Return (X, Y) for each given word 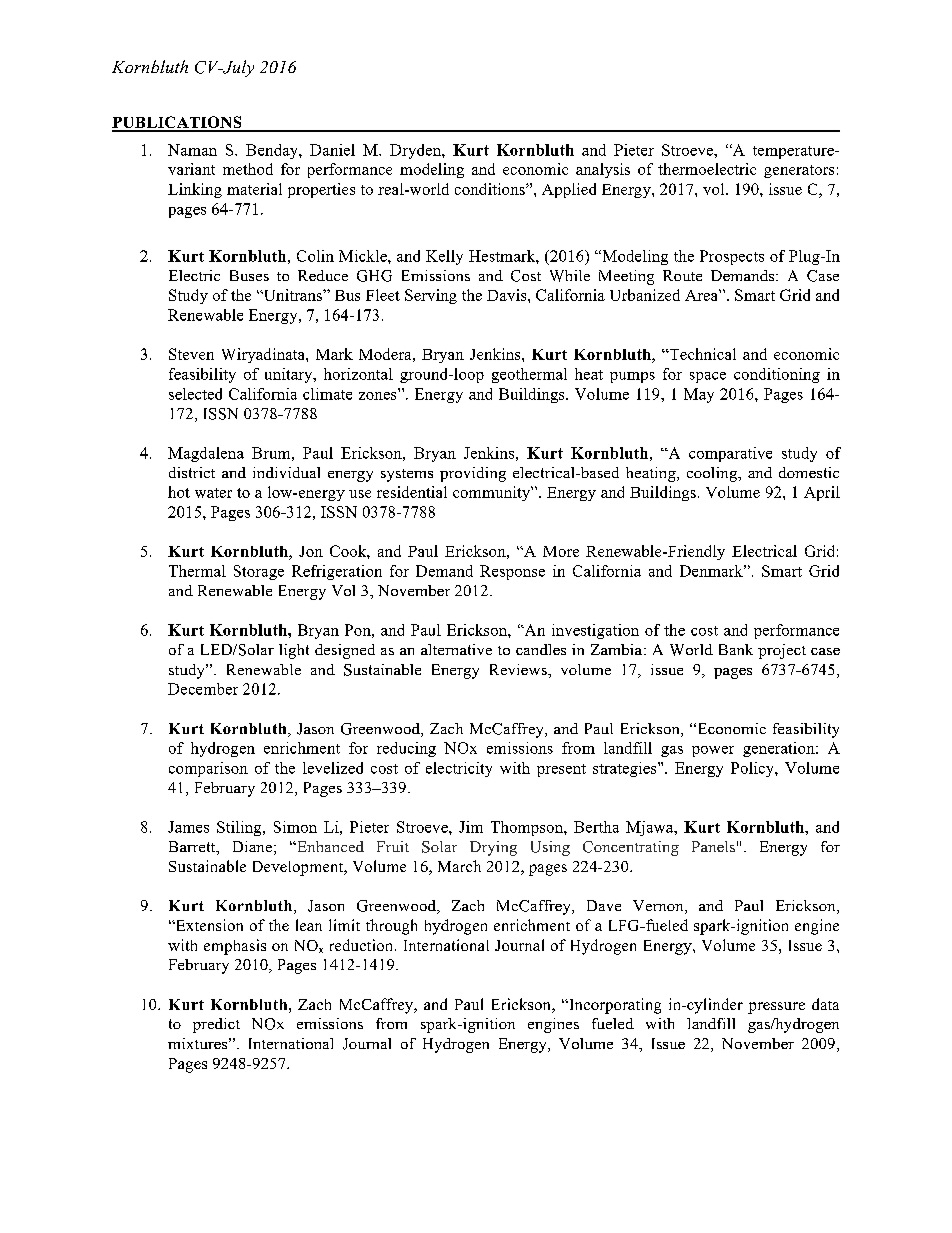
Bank (736, 649)
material (254, 189)
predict (216, 1025)
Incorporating (614, 1006)
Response (512, 572)
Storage (259, 572)
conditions (491, 189)
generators (799, 171)
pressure (776, 1008)
